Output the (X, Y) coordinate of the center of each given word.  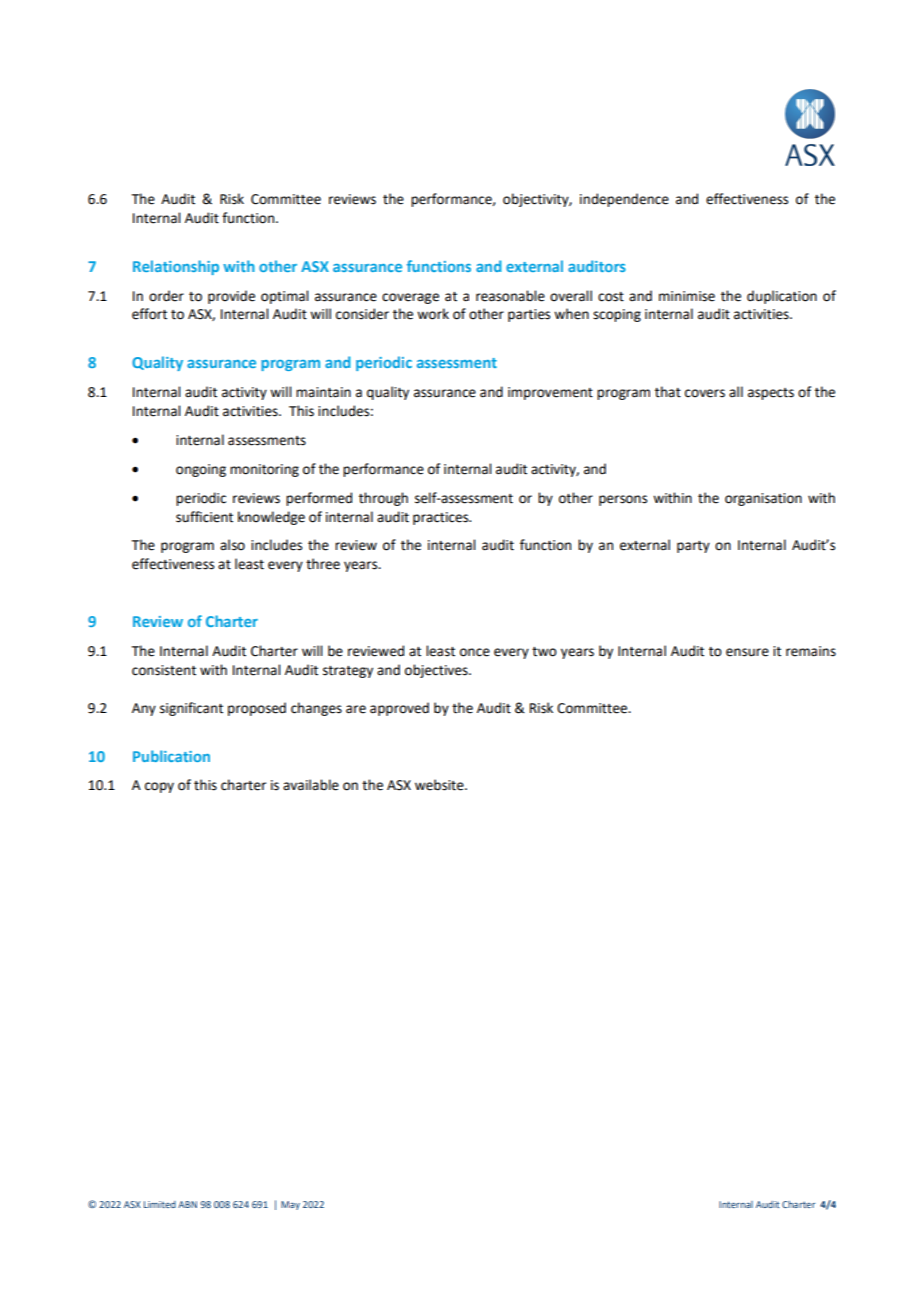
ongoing (201, 470)
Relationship (176, 267)
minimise (687, 296)
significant (191, 709)
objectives (437, 671)
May (290, 1205)
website (440, 785)
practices (442, 518)
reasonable (510, 296)
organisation (763, 499)
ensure (747, 652)
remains (811, 651)
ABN (187, 1204)
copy (159, 787)
